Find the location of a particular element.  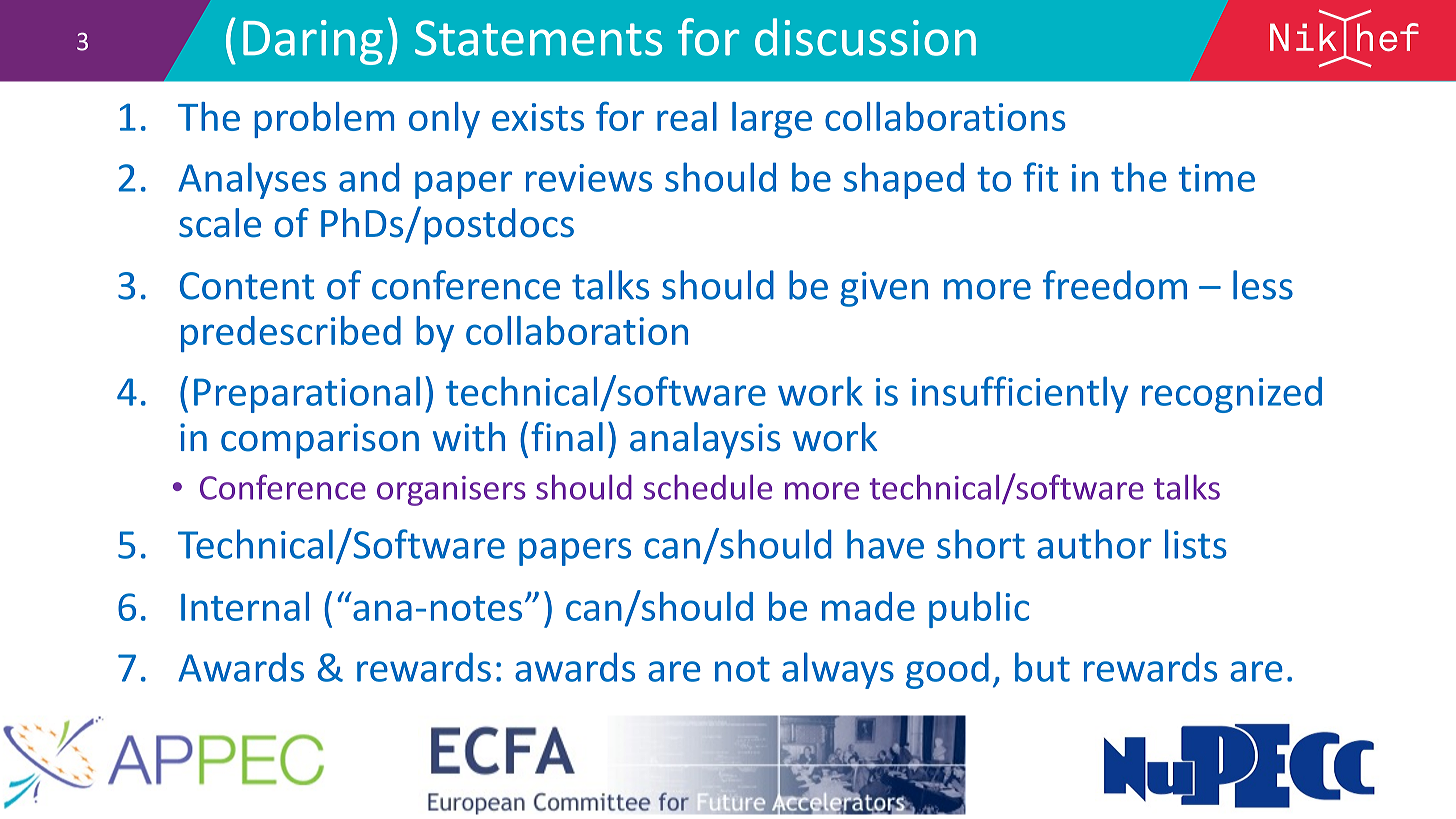

Content is located at coordinates (247, 286).
